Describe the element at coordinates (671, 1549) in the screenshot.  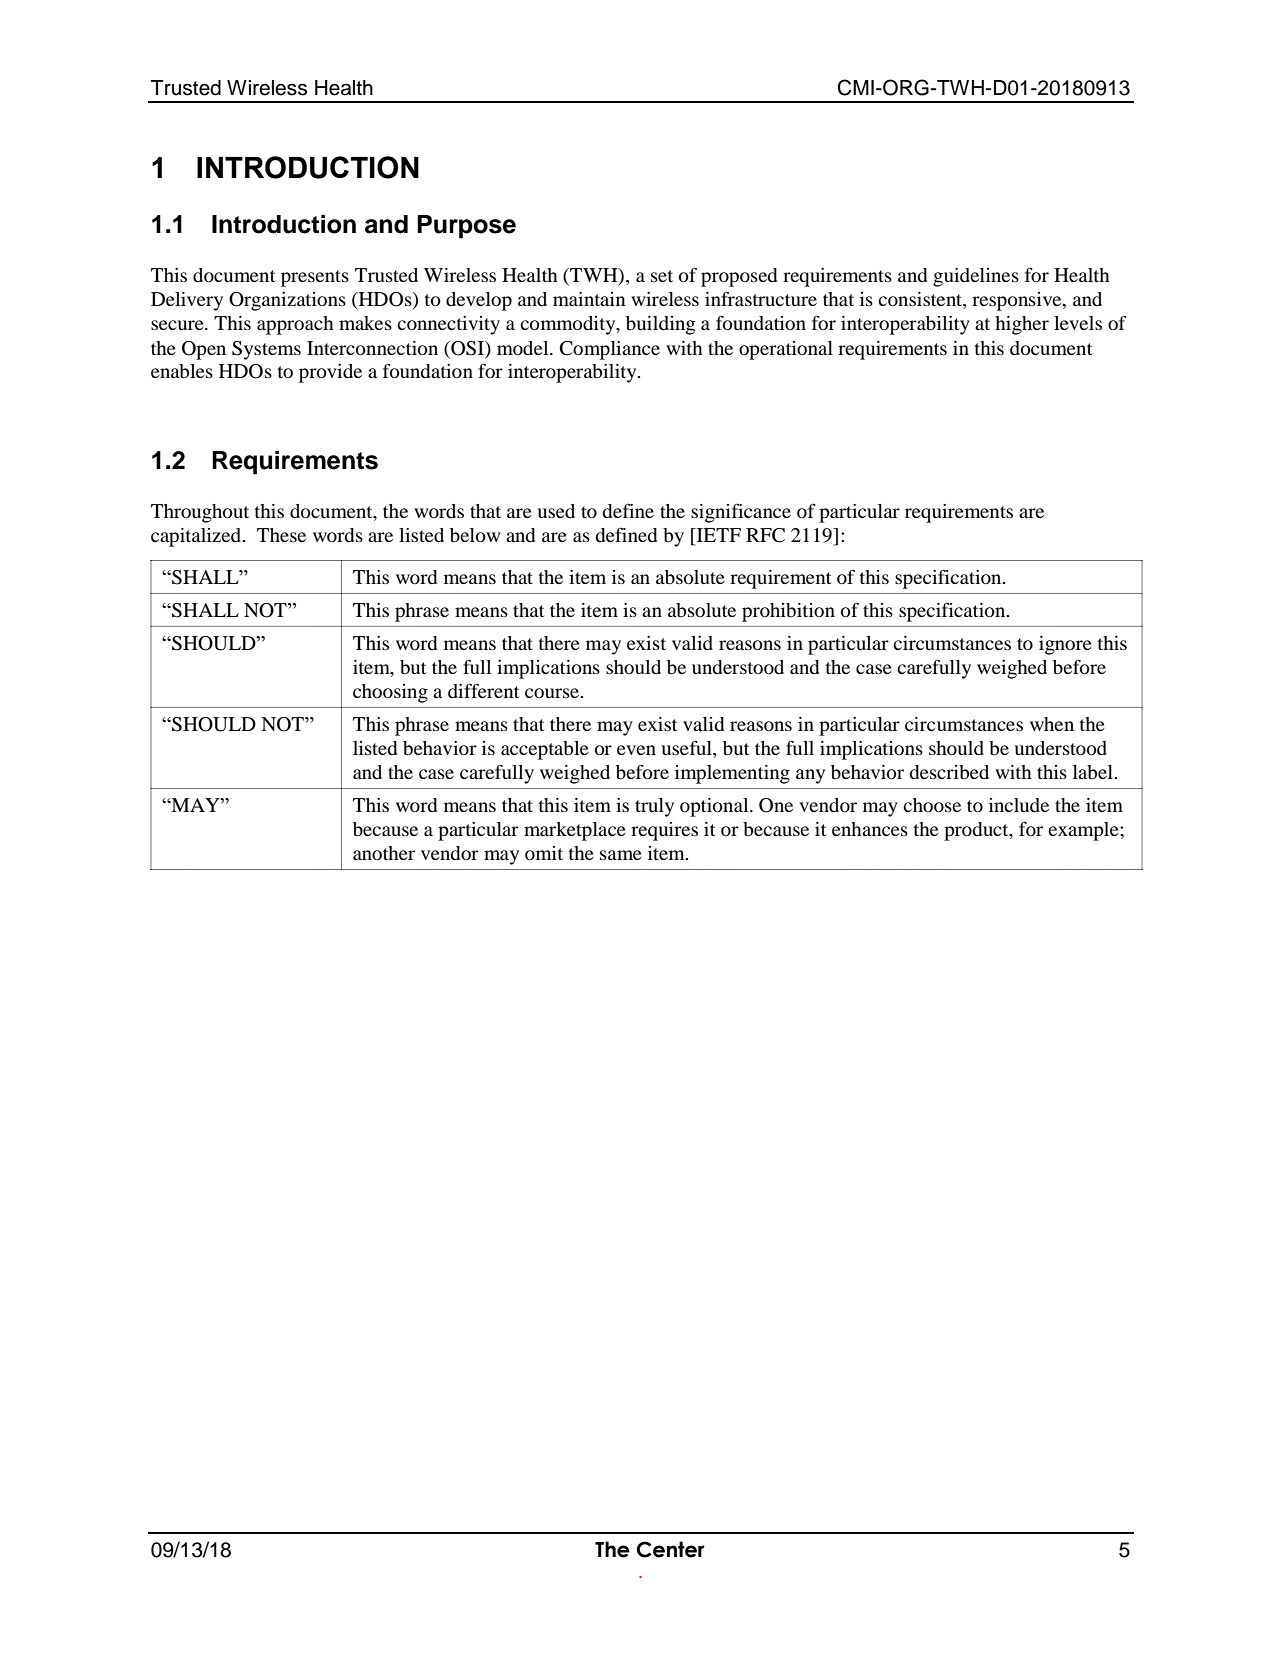
I see `Center` at that location.
